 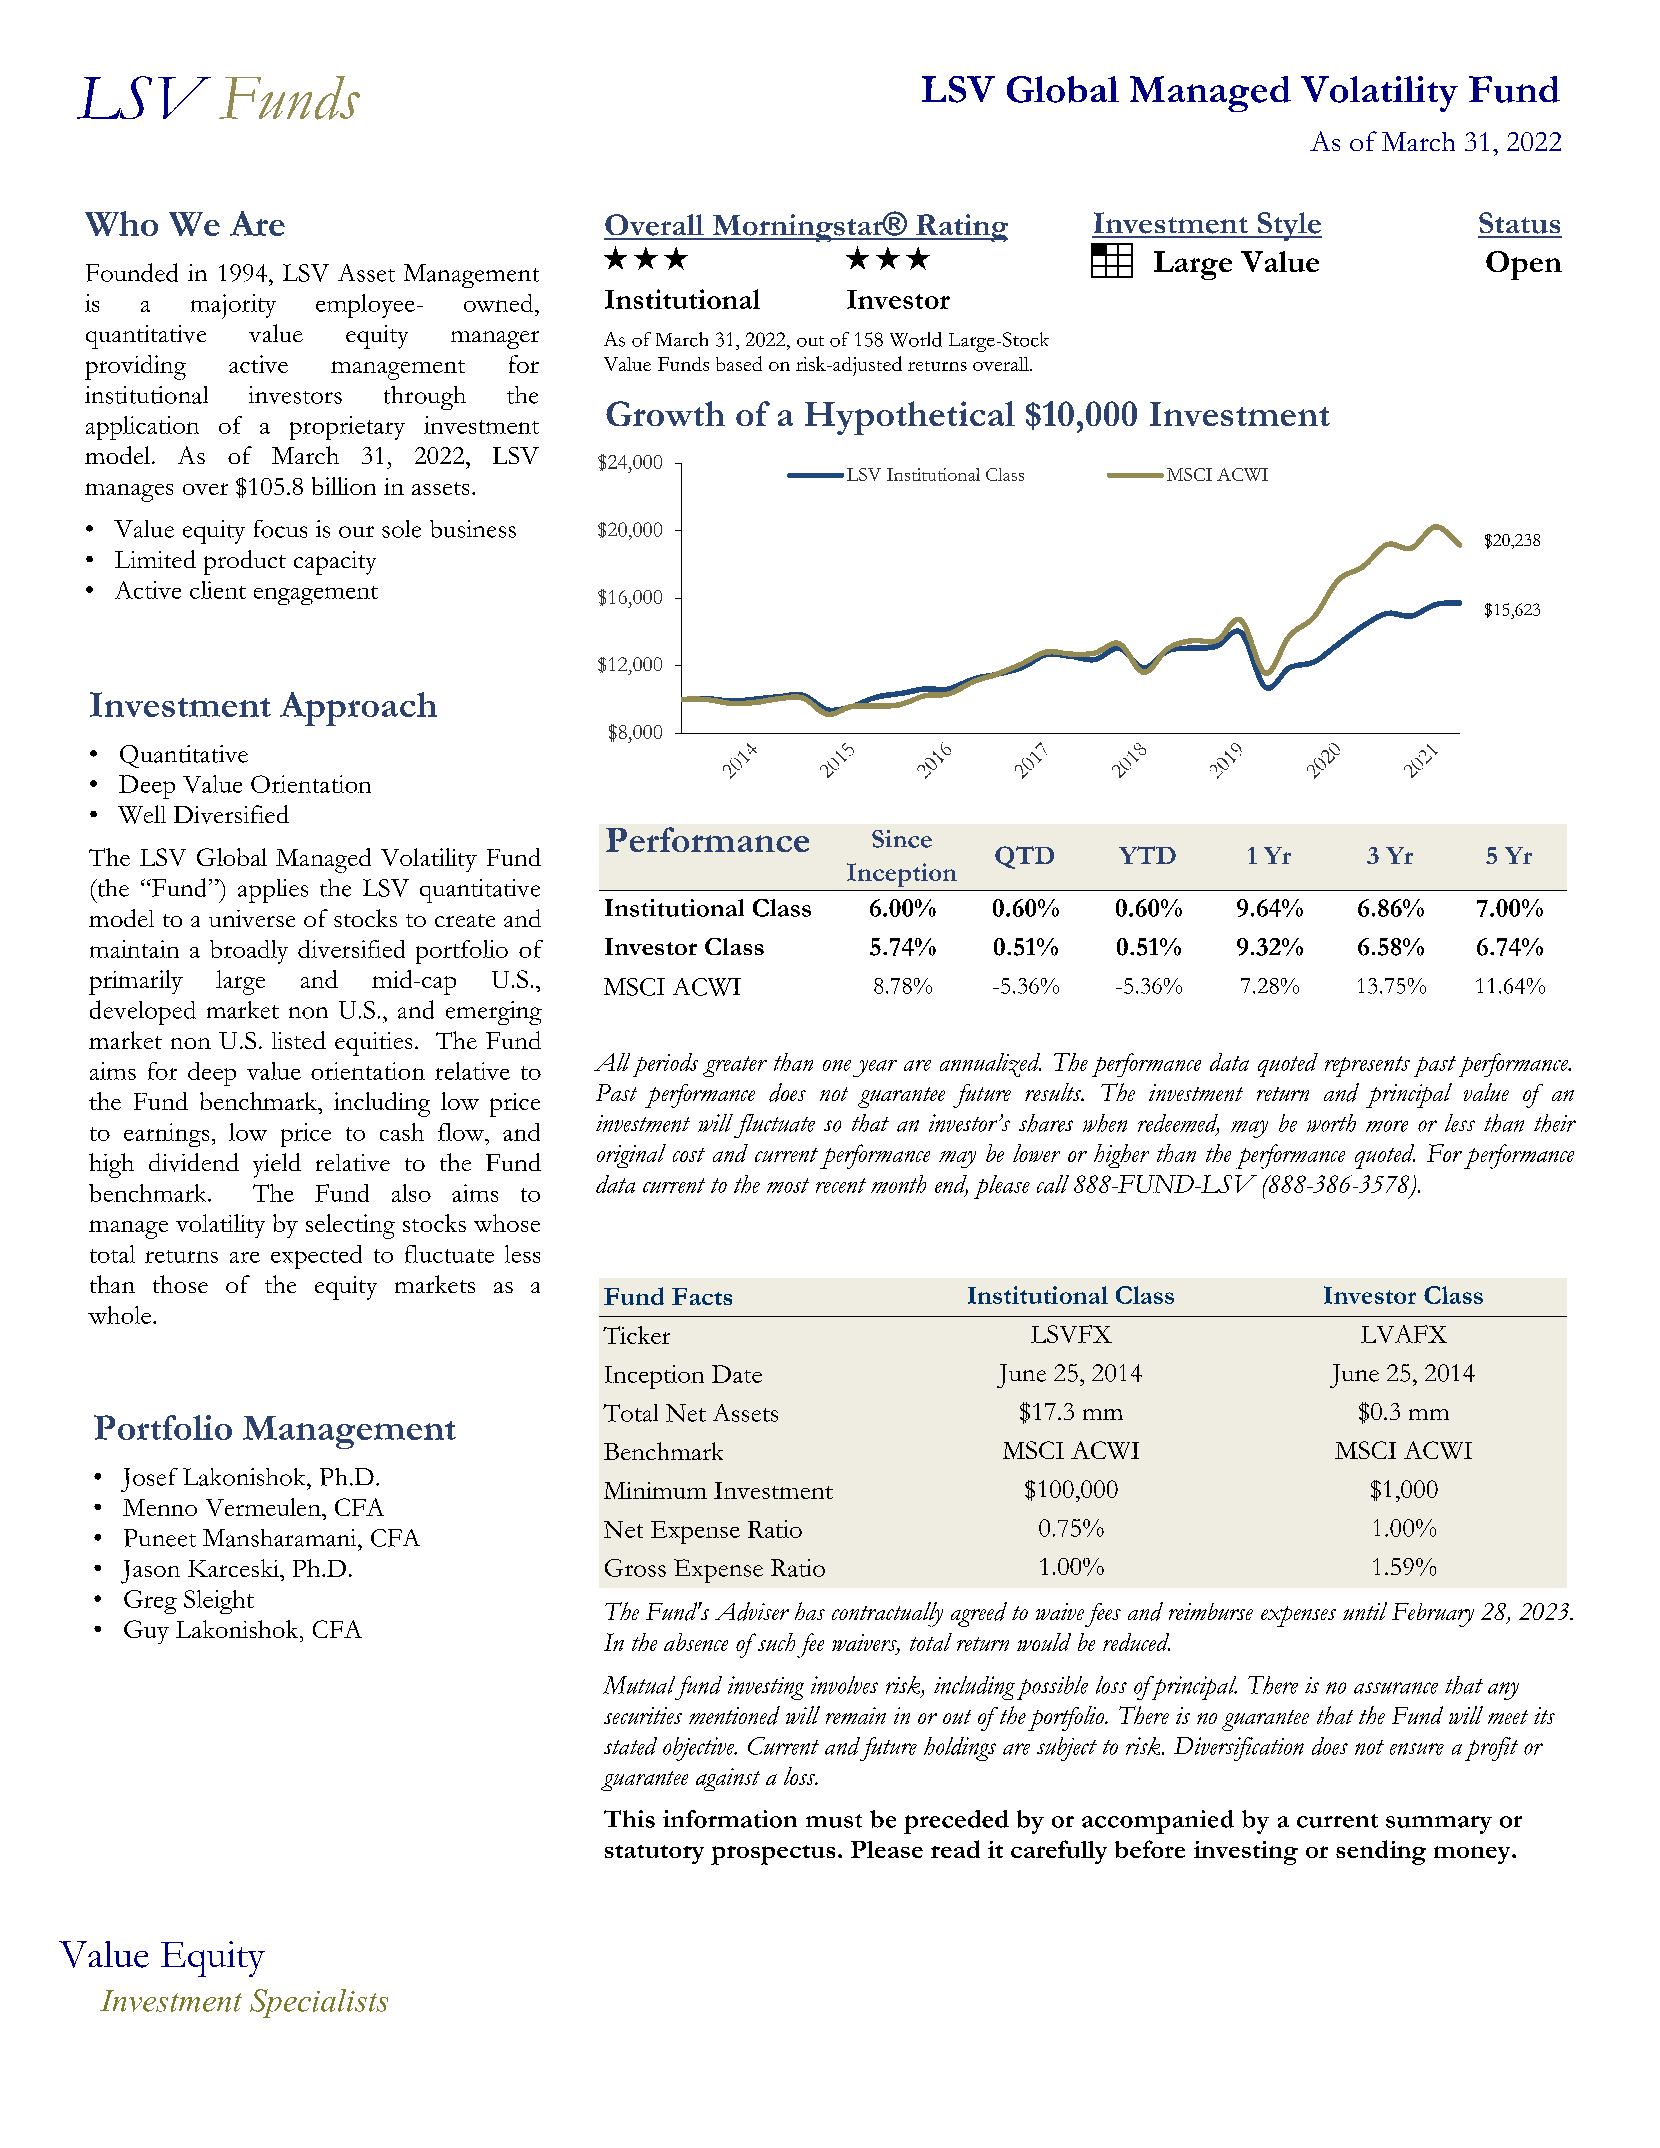 What do you see at coordinates (916, 339) in the screenshot?
I see `World` at bounding box center [916, 339].
